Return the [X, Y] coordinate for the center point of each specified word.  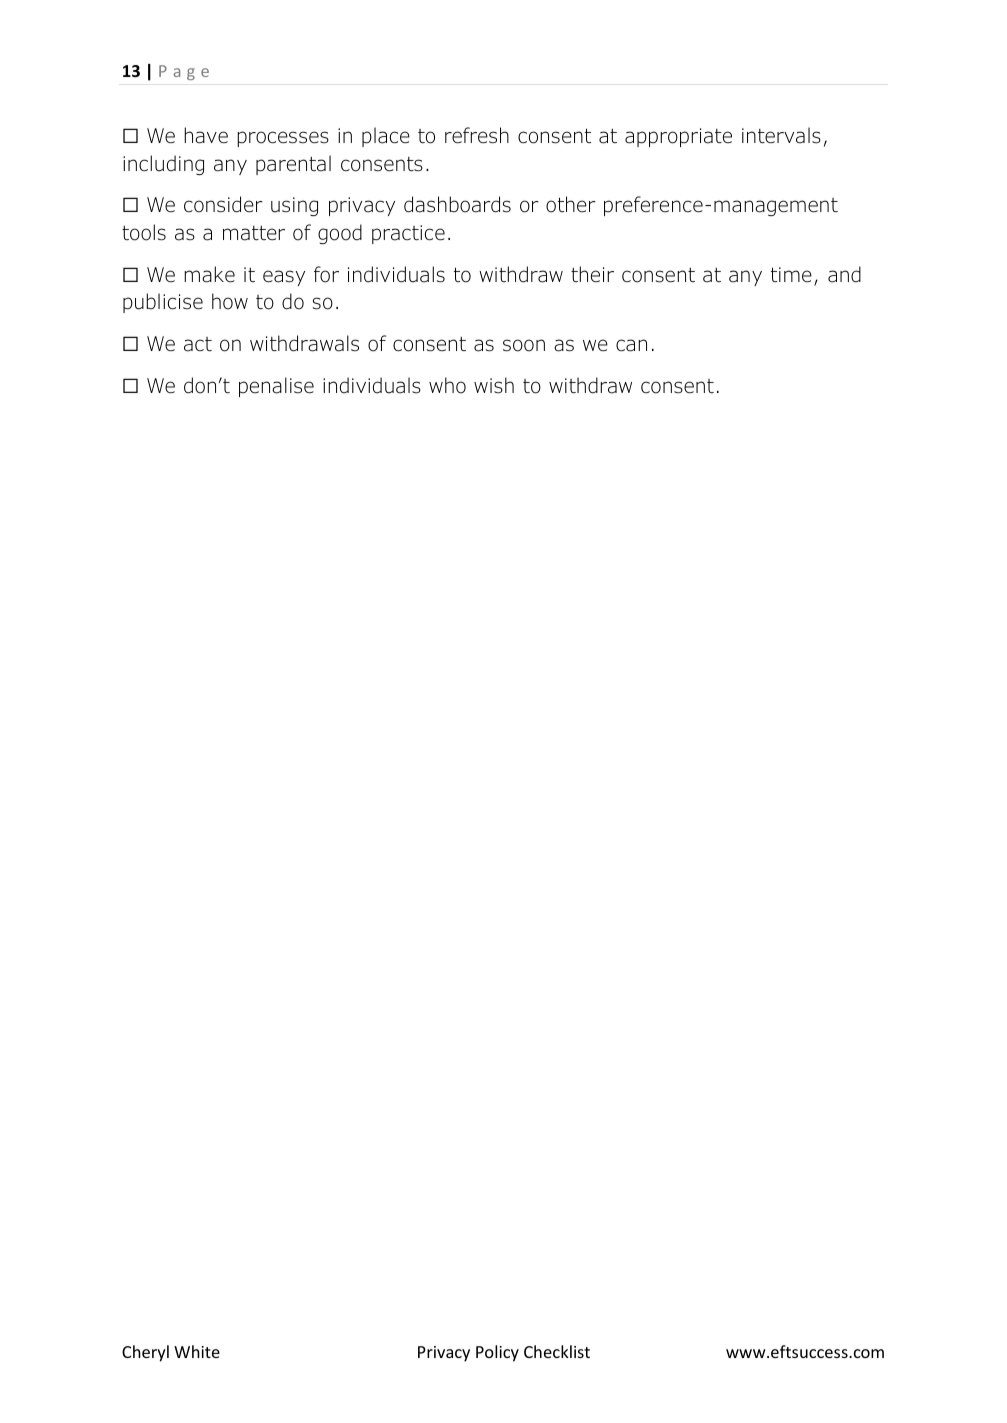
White [197, 1351]
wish [494, 385]
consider [223, 204]
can [631, 345]
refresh [477, 135]
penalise [276, 387]
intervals [781, 135]
